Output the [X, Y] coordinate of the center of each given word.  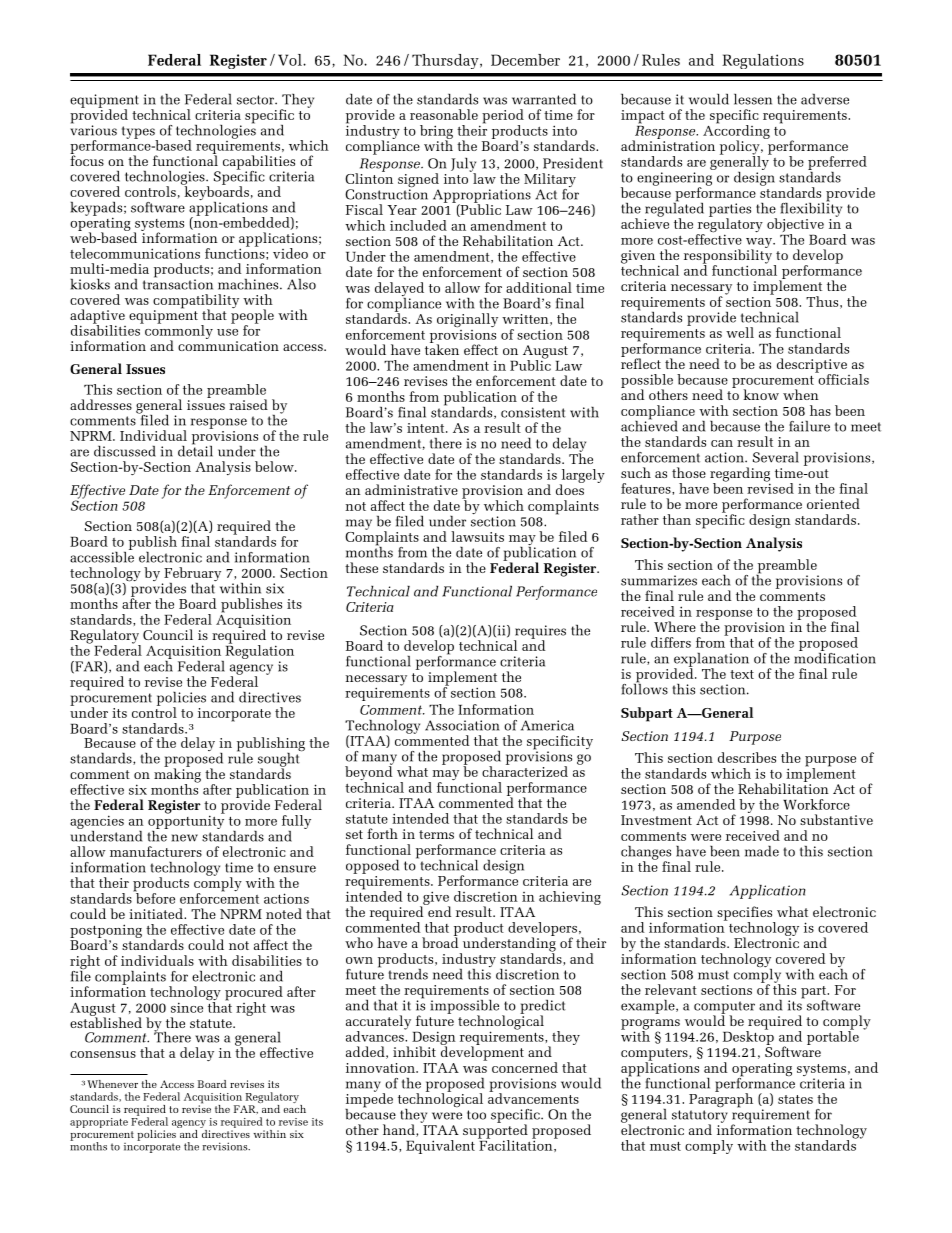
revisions [226, 1146]
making [177, 775]
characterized [525, 770]
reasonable [444, 114]
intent [427, 428]
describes [747, 757]
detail [195, 450]
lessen [753, 99]
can [722, 443]
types [139, 133]
